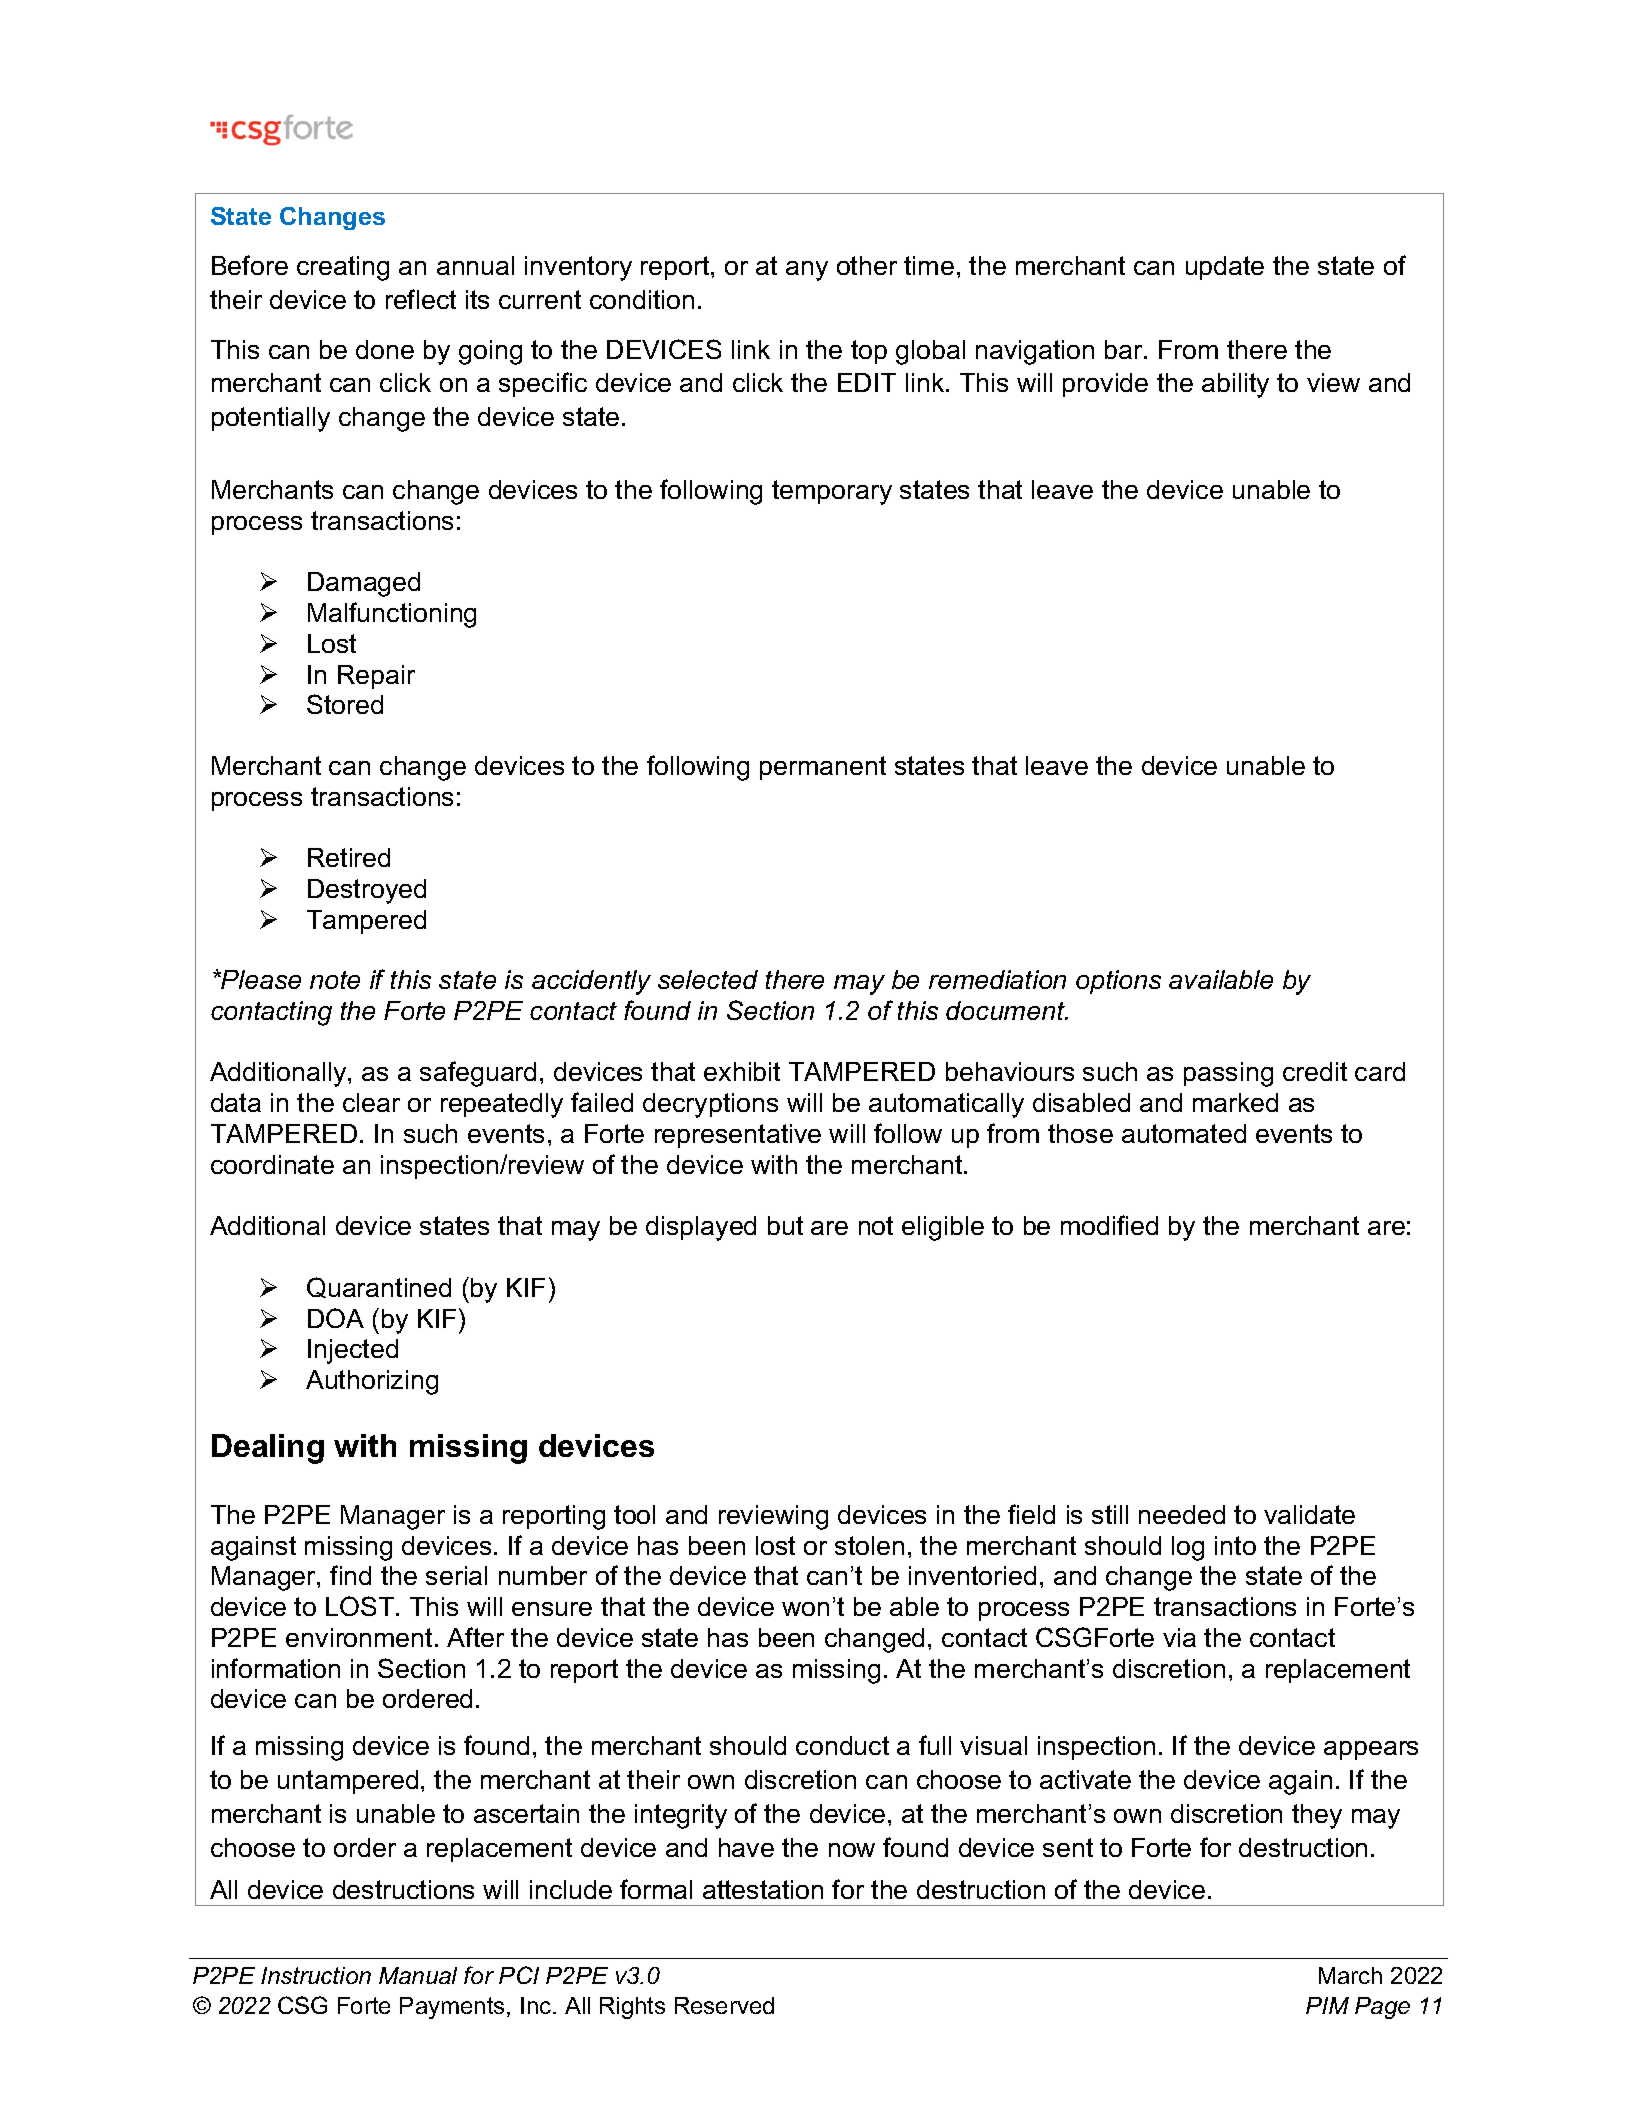 The width and height of the screenshot is (1637, 2119). Describe the element at coordinates (350, 1575) in the screenshot. I see `find` at that location.
